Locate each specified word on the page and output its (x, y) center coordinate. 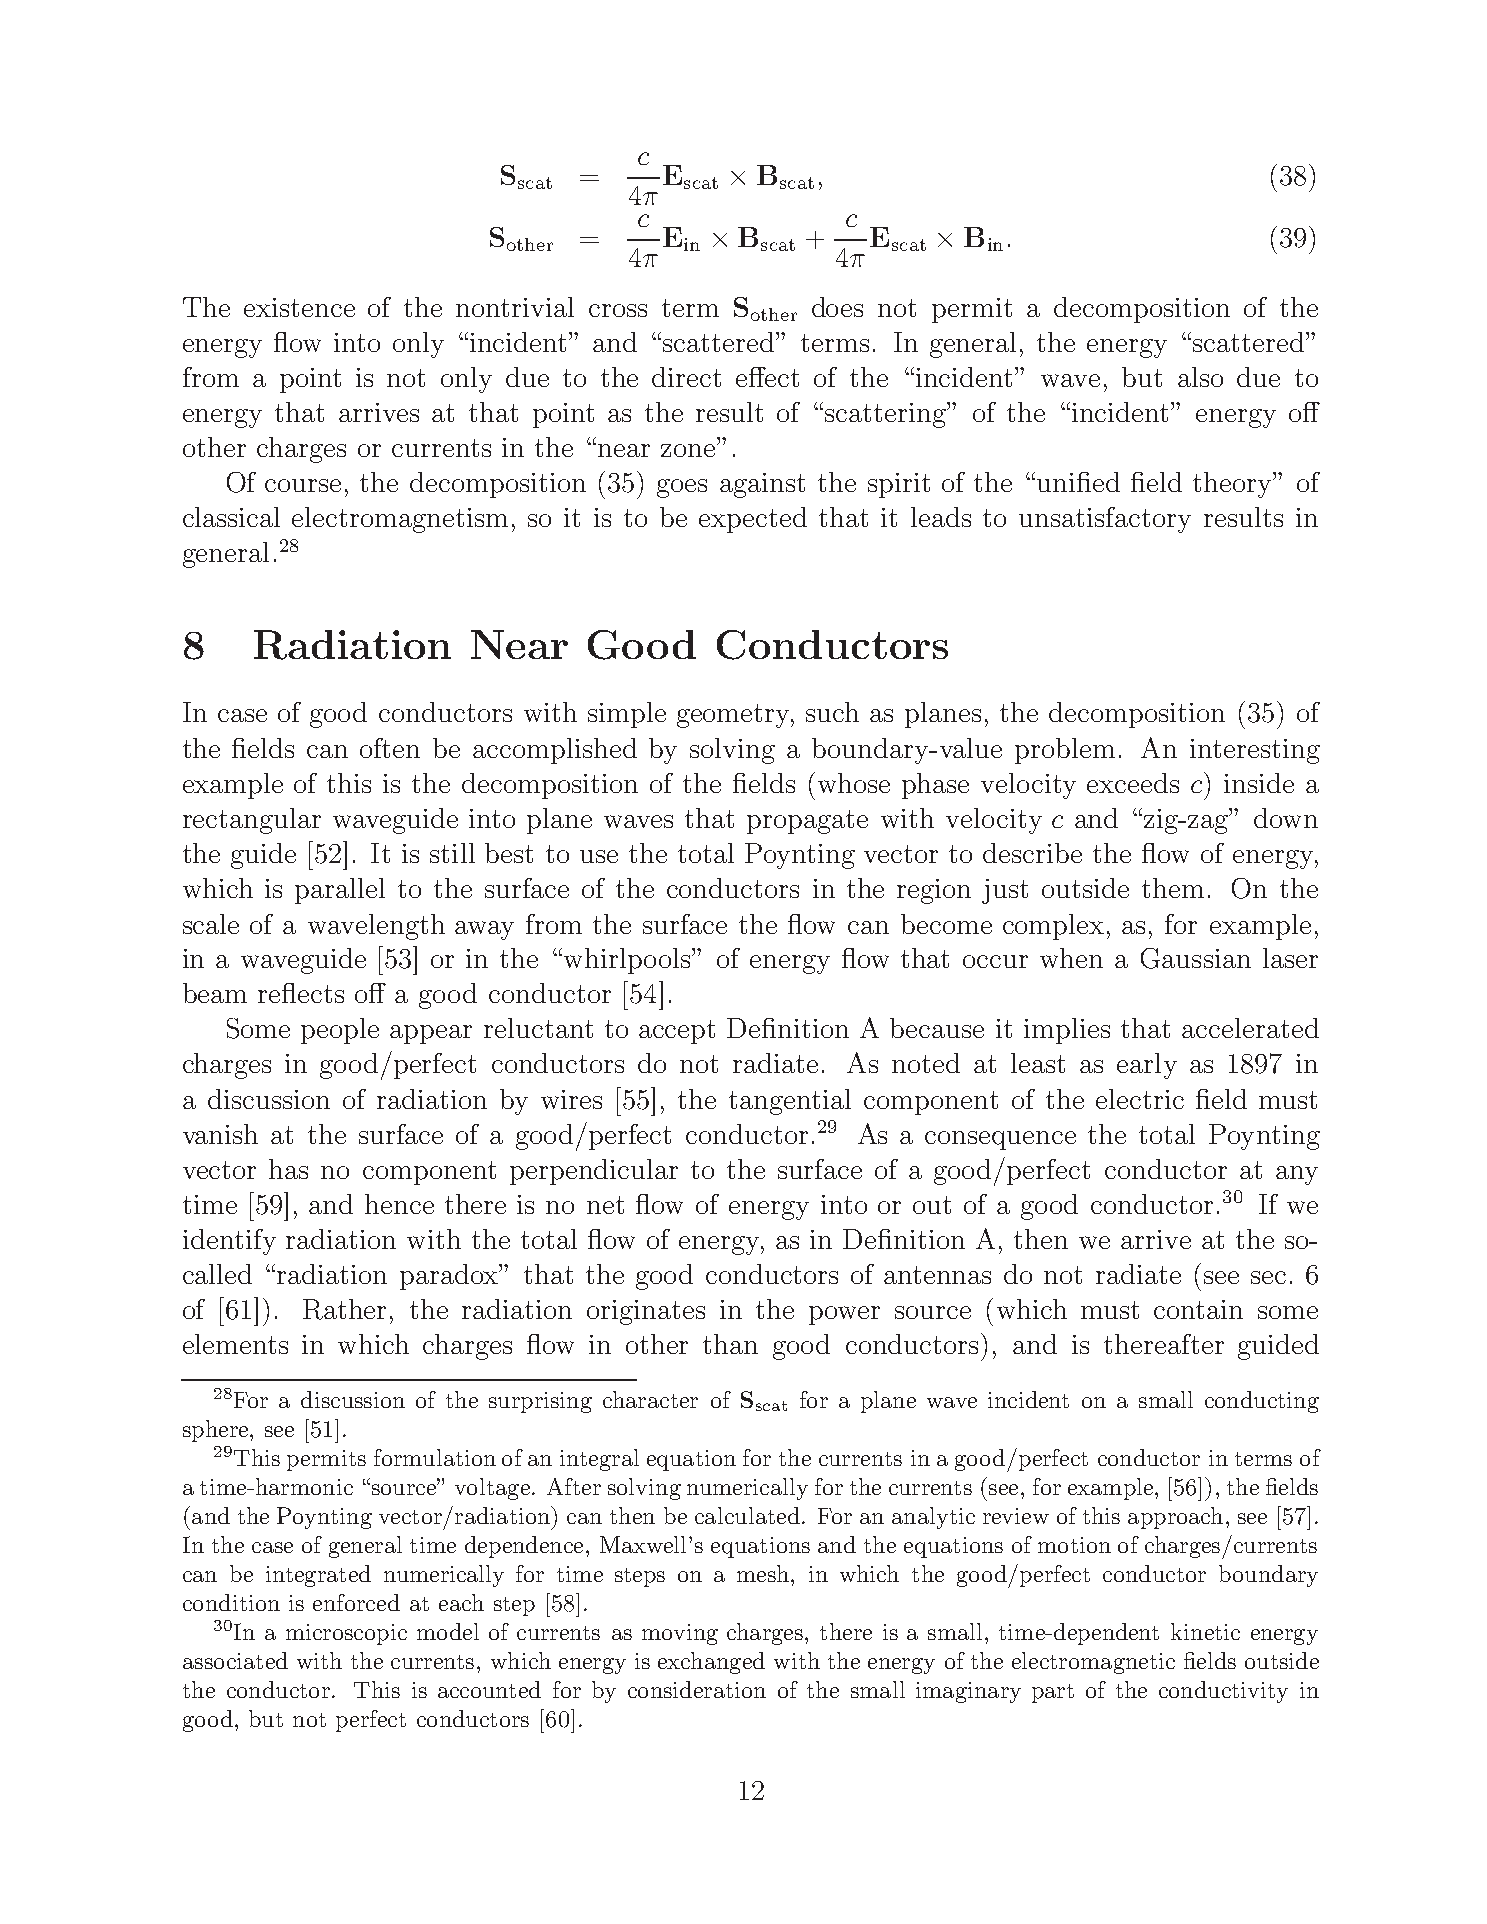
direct (686, 377)
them (1173, 888)
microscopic (346, 1634)
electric (1140, 1099)
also (1200, 377)
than (730, 1344)
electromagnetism (400, 520)
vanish (220, 1134)
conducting (1262, 1402)
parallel (340, 891)
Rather (344, 1309)
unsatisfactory (1105, 520)
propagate (807, 822)
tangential (790, 1102)
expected (753, 520)
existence (299, 307)
